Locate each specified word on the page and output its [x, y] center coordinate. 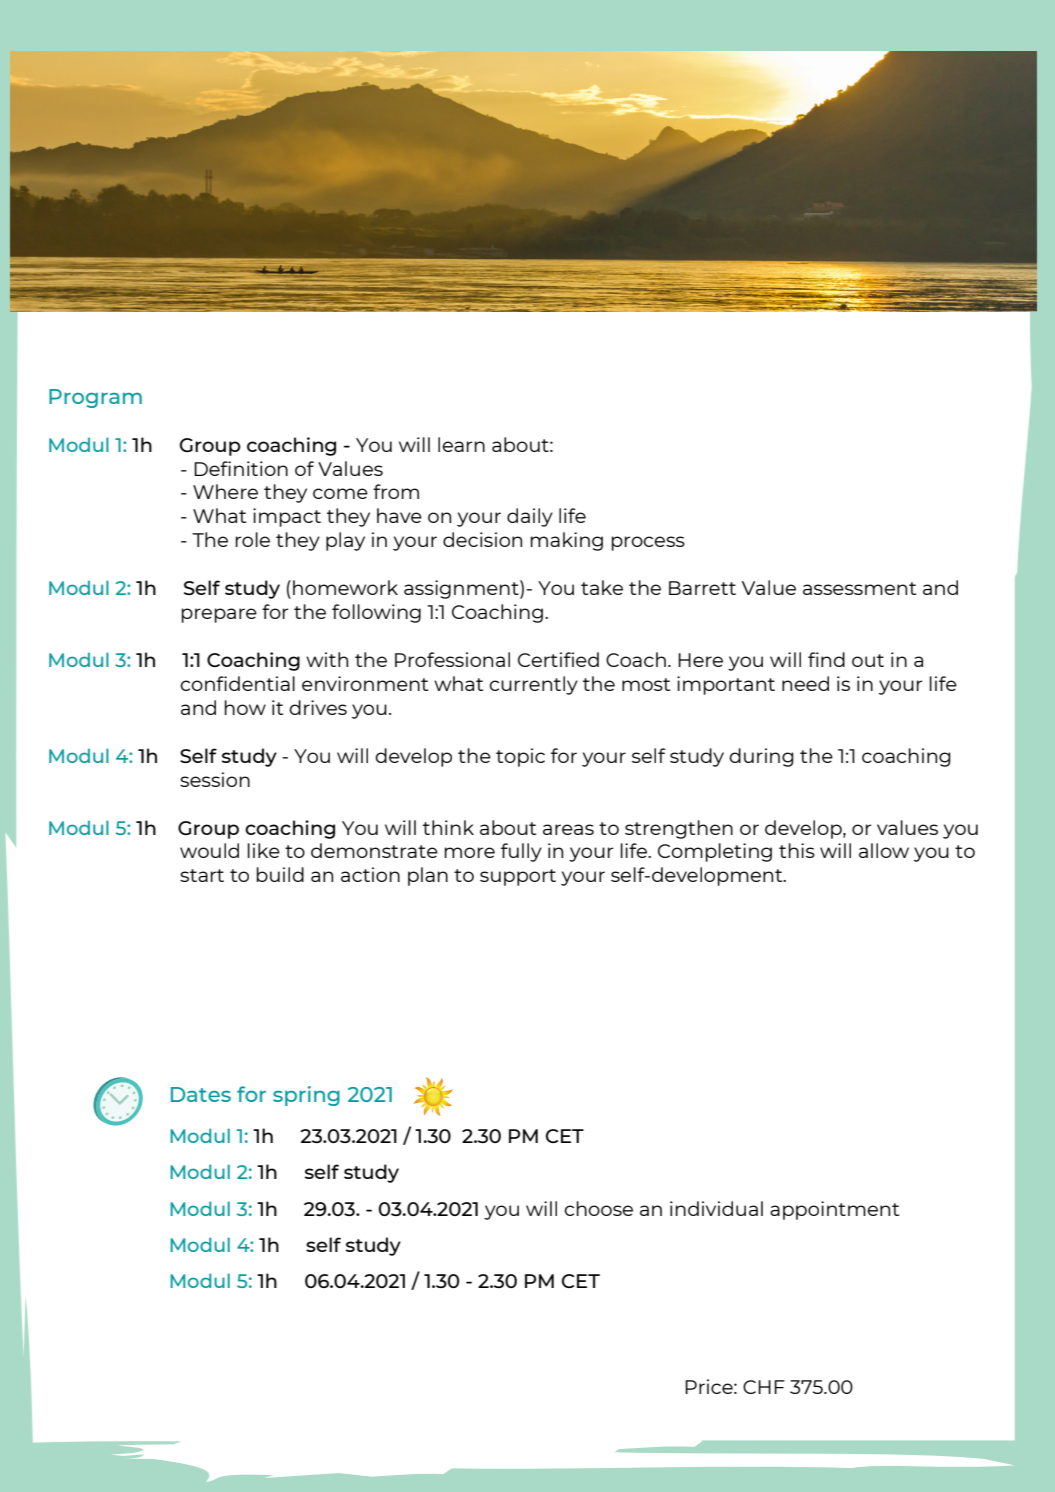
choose [598, 1208]
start [202, 875]
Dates [201, 1094]
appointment [834, 1210]
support [518, 877]
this [797, 850]
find [826, 659]
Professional [452, 659]
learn [461, 444]
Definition [241, 468]
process [648, 543]
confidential [237, 683]
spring [306, 1096]
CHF [764, 1387]
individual [716, 1208]
